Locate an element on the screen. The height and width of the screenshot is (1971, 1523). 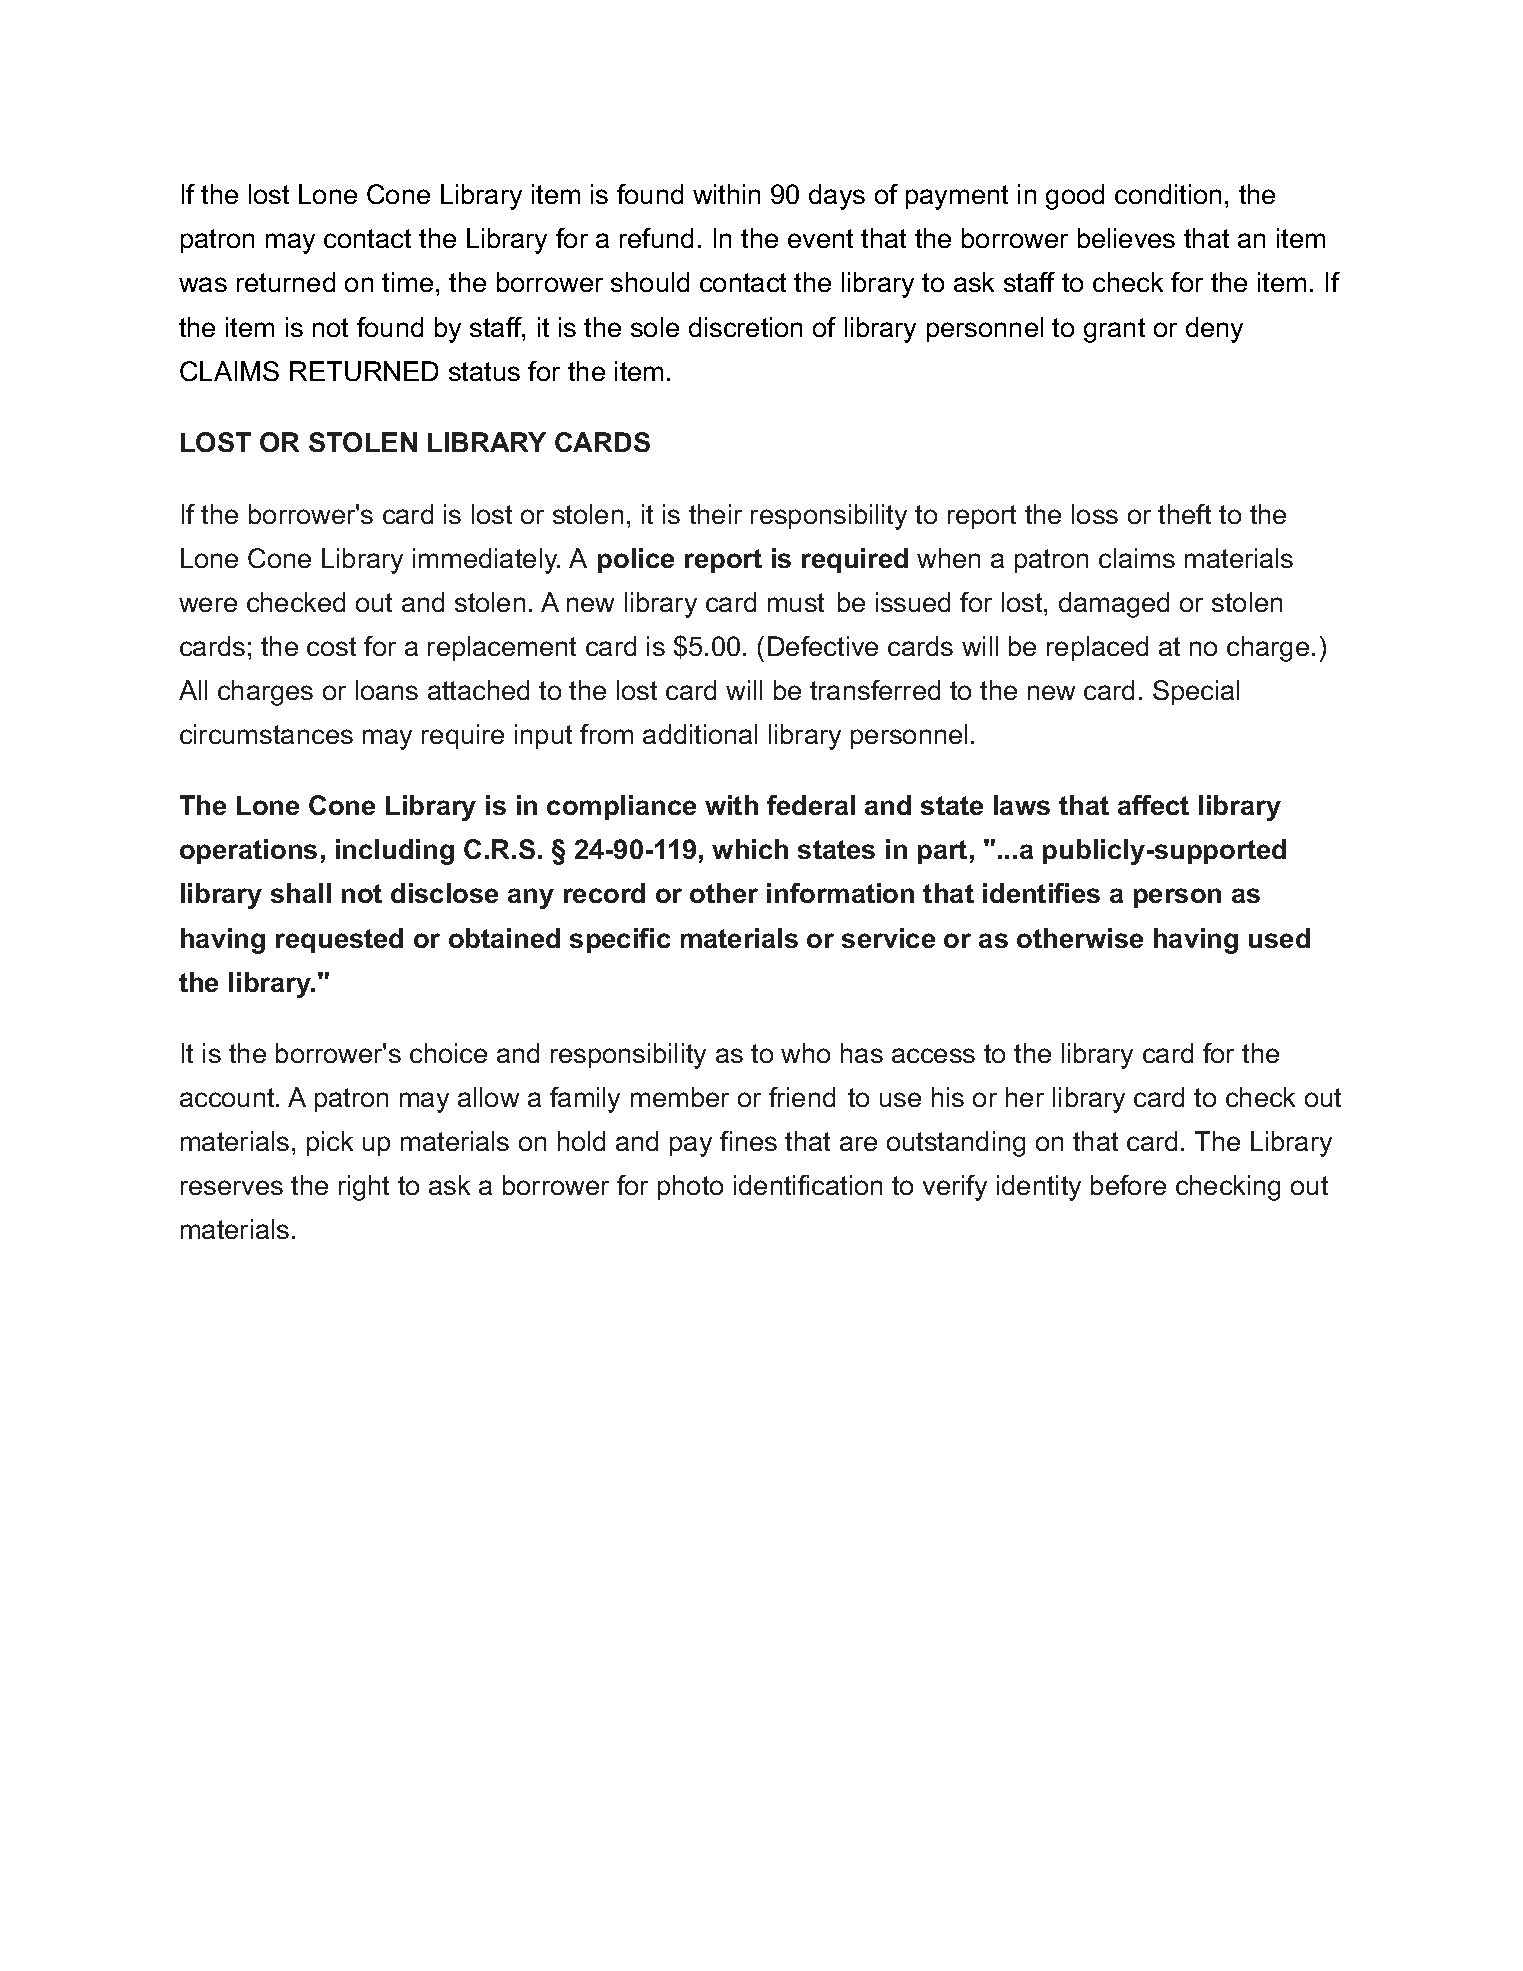
information is located at coordinates (840, 893).
